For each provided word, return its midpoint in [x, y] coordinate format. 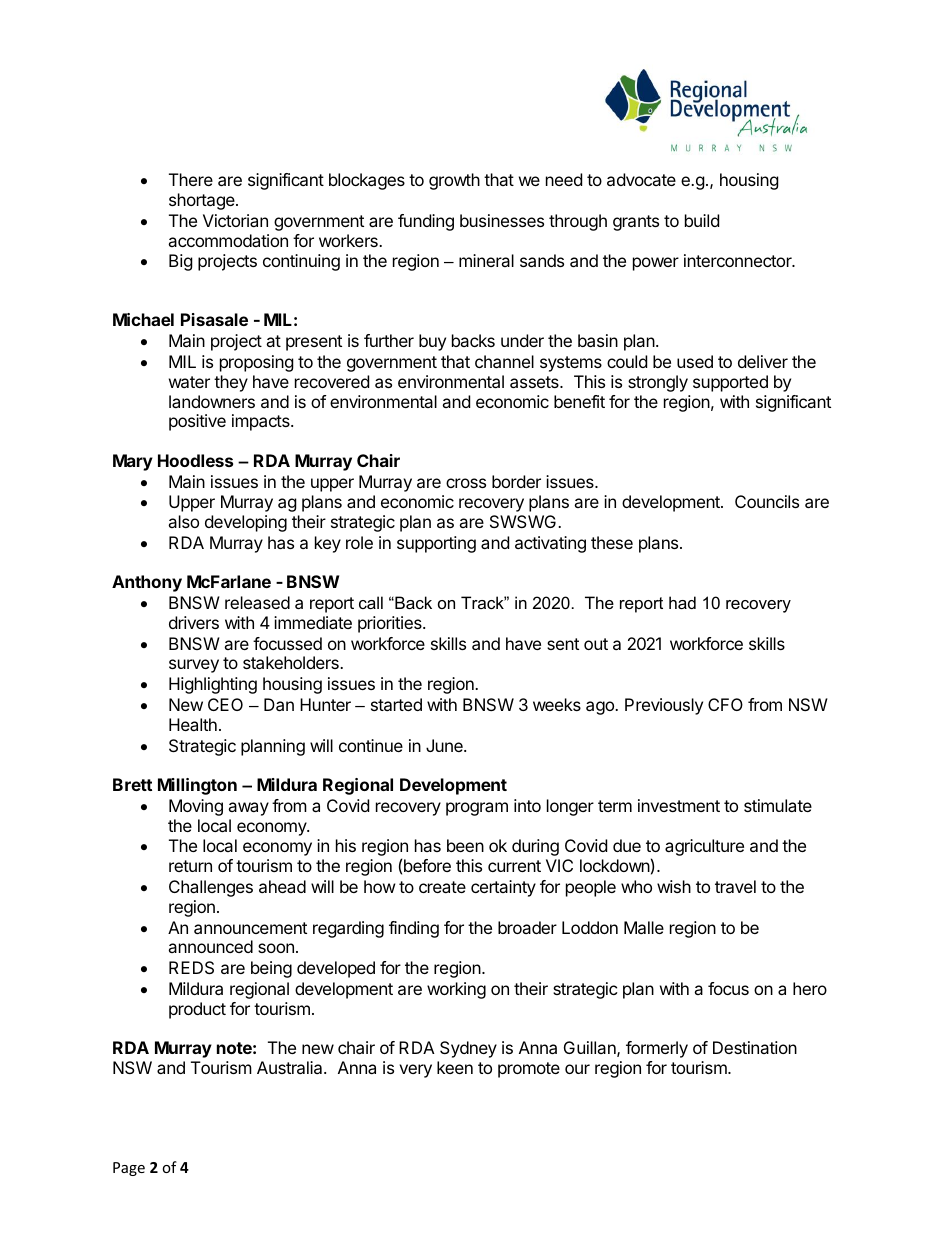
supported [730, 383]
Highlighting [213, 685]
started [396, 704]
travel [735, 886]
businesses [502, 220]
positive [197, 422]
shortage [203, 201]
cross [466, 483]
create [442, 887]
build [702, 220]
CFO [725, 704]
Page [129, 1169]
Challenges [211, 888]
